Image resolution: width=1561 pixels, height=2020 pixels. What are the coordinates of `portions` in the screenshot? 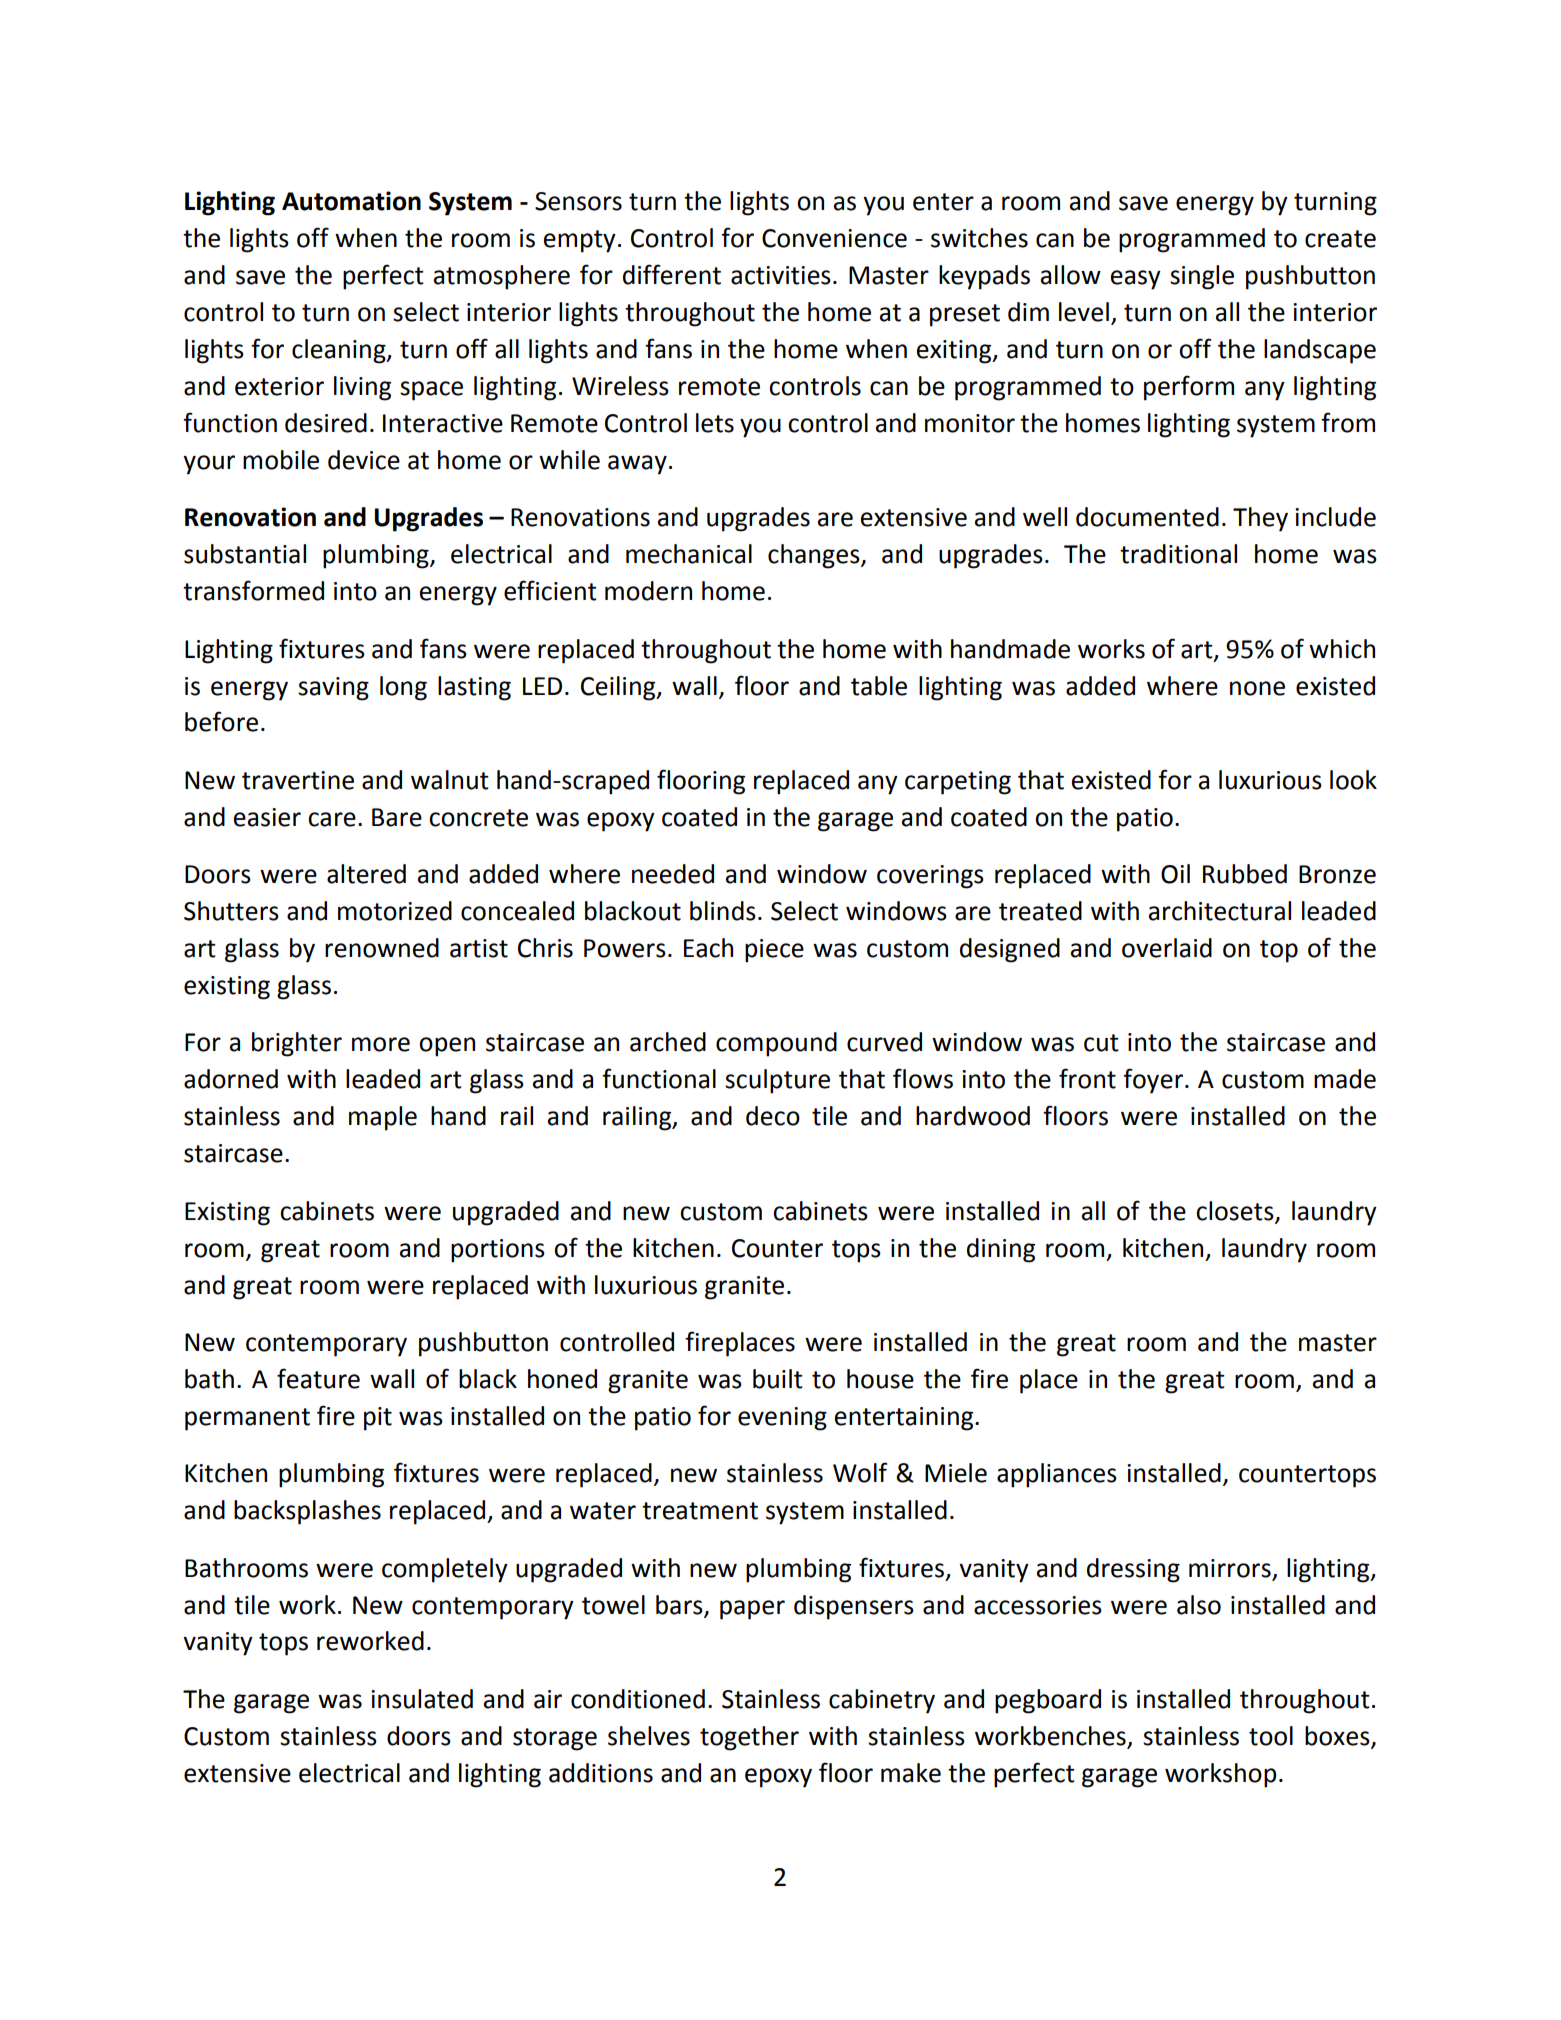 It's located at (498, 1251).
